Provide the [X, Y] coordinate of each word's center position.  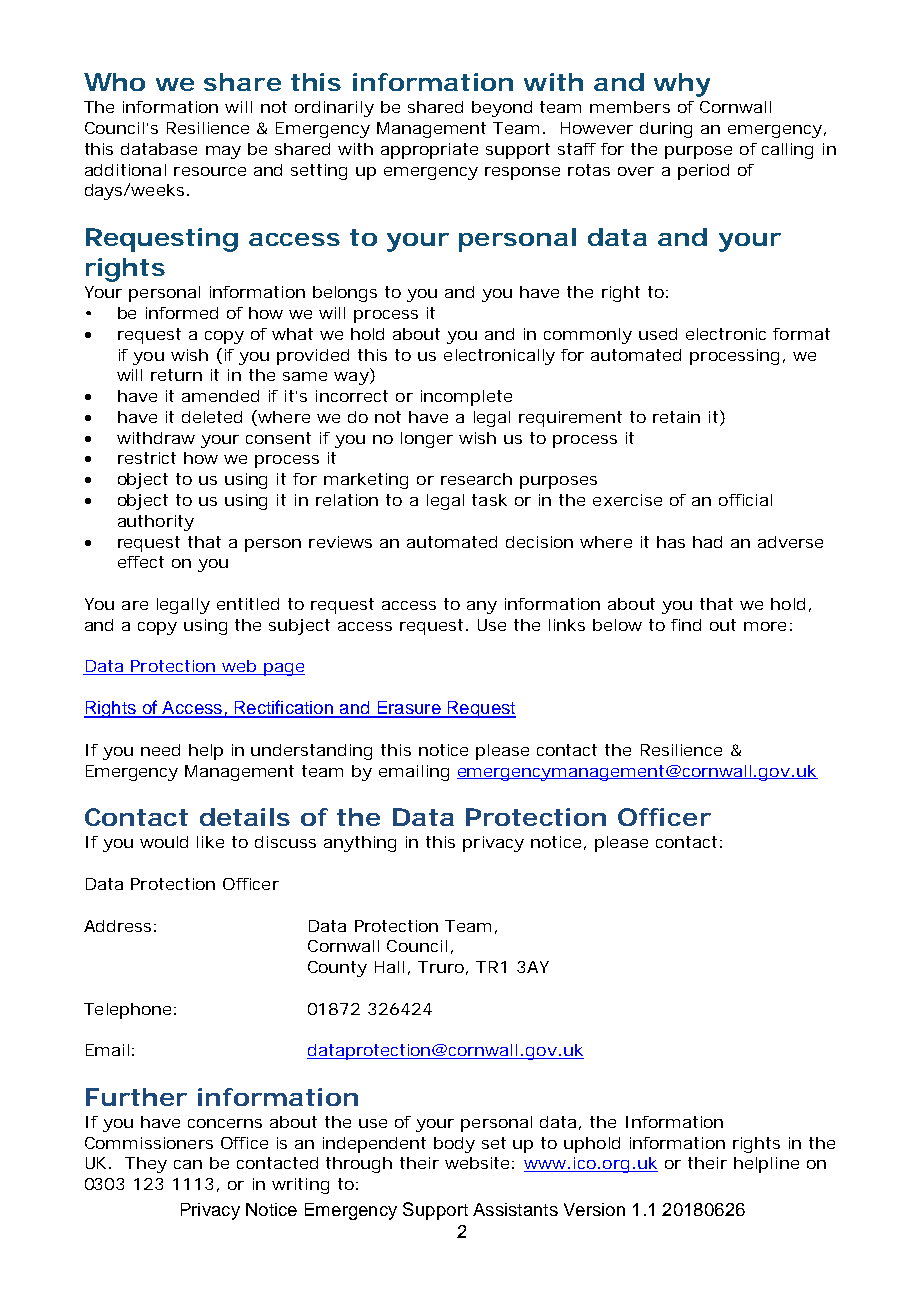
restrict [147, 458]
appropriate [429, 151]
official [745, 500]
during [666, 130]
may [223, 152]
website [477, 1163]
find [686, 625]
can [188, 1164]
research [476, 479]
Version [594, 1209]
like [210, 842]
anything [360, 844]
